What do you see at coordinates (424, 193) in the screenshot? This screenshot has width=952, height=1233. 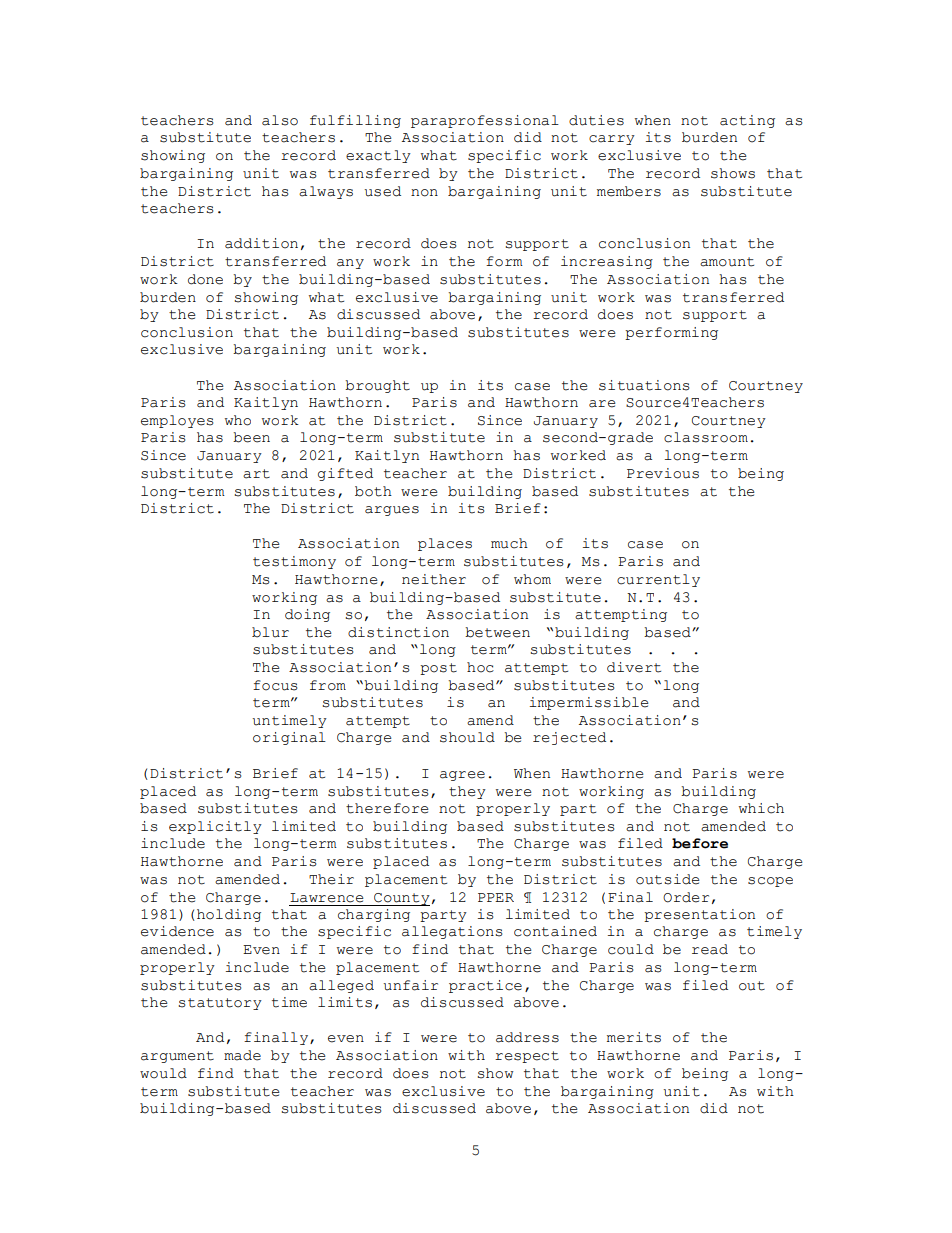 I see `non` at bounding box center [424, 193].
